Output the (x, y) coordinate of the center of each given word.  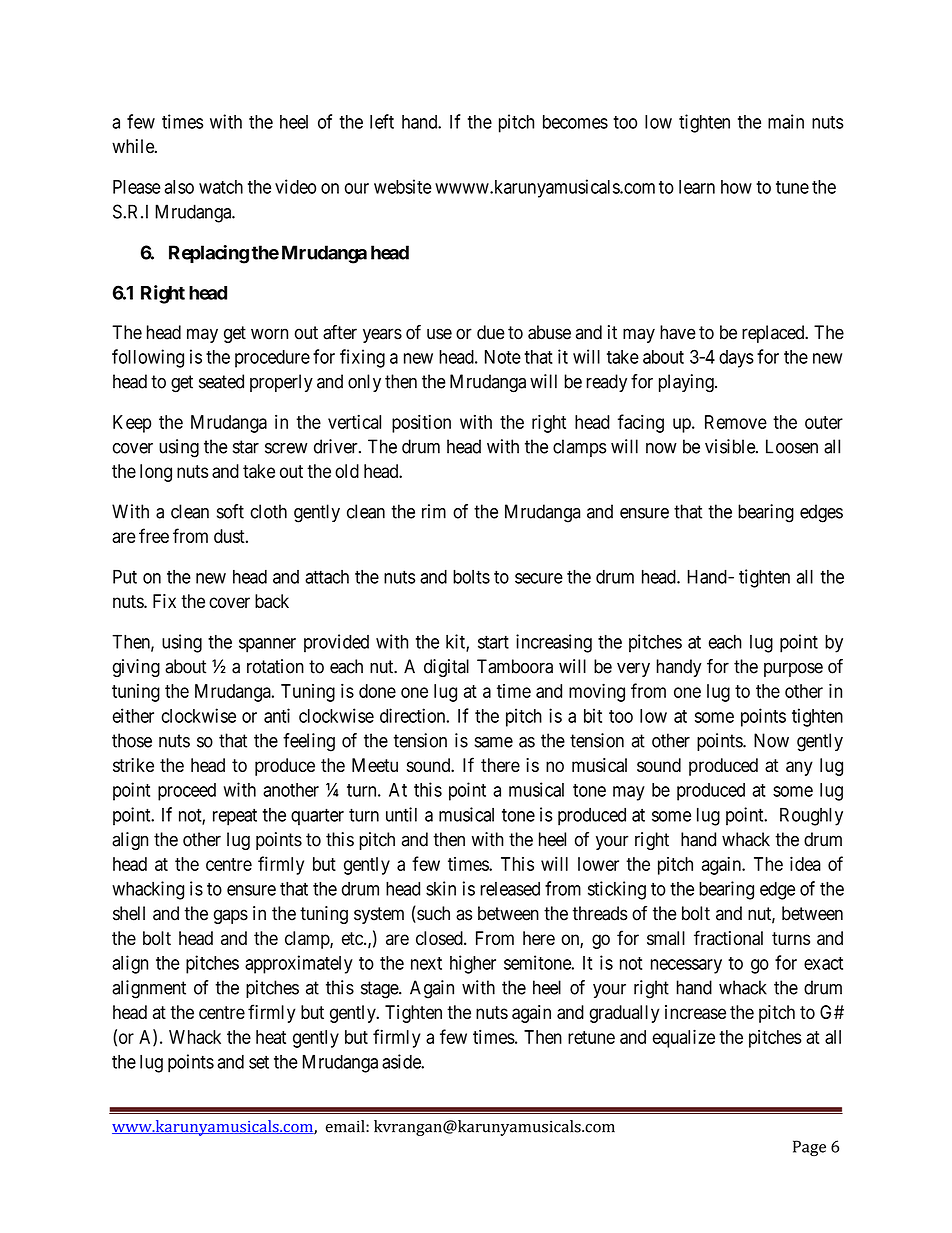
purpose (793, 669)
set (259, 1062)
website (403, 186)
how (736, 187)
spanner (267, 645)
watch (221, 187)
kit (456, 642)
